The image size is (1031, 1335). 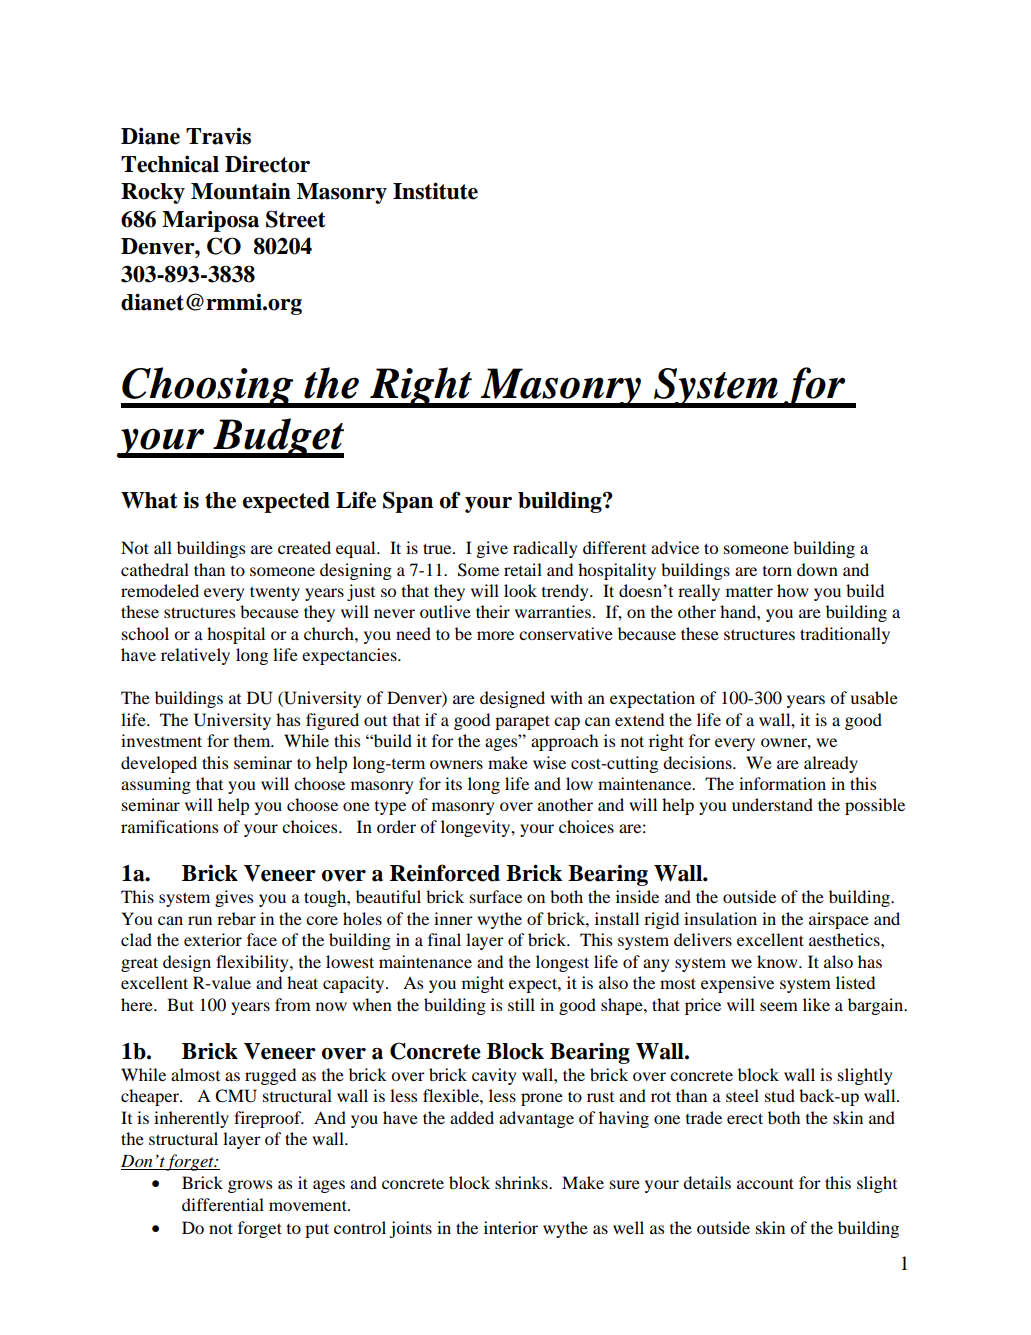 I want to click on shrinks, so click(x=522, y=1182).
